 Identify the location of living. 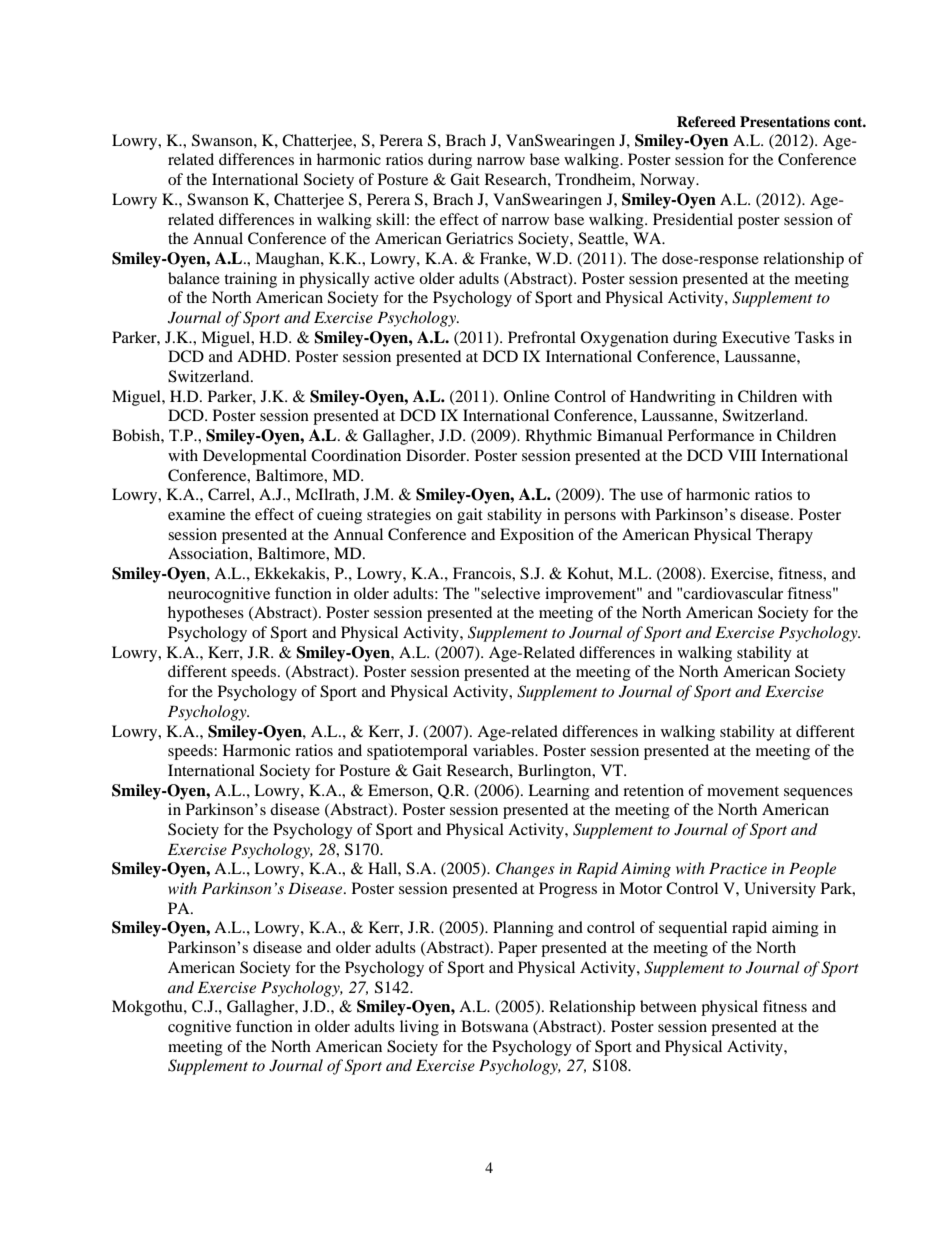
(419, 1028).
